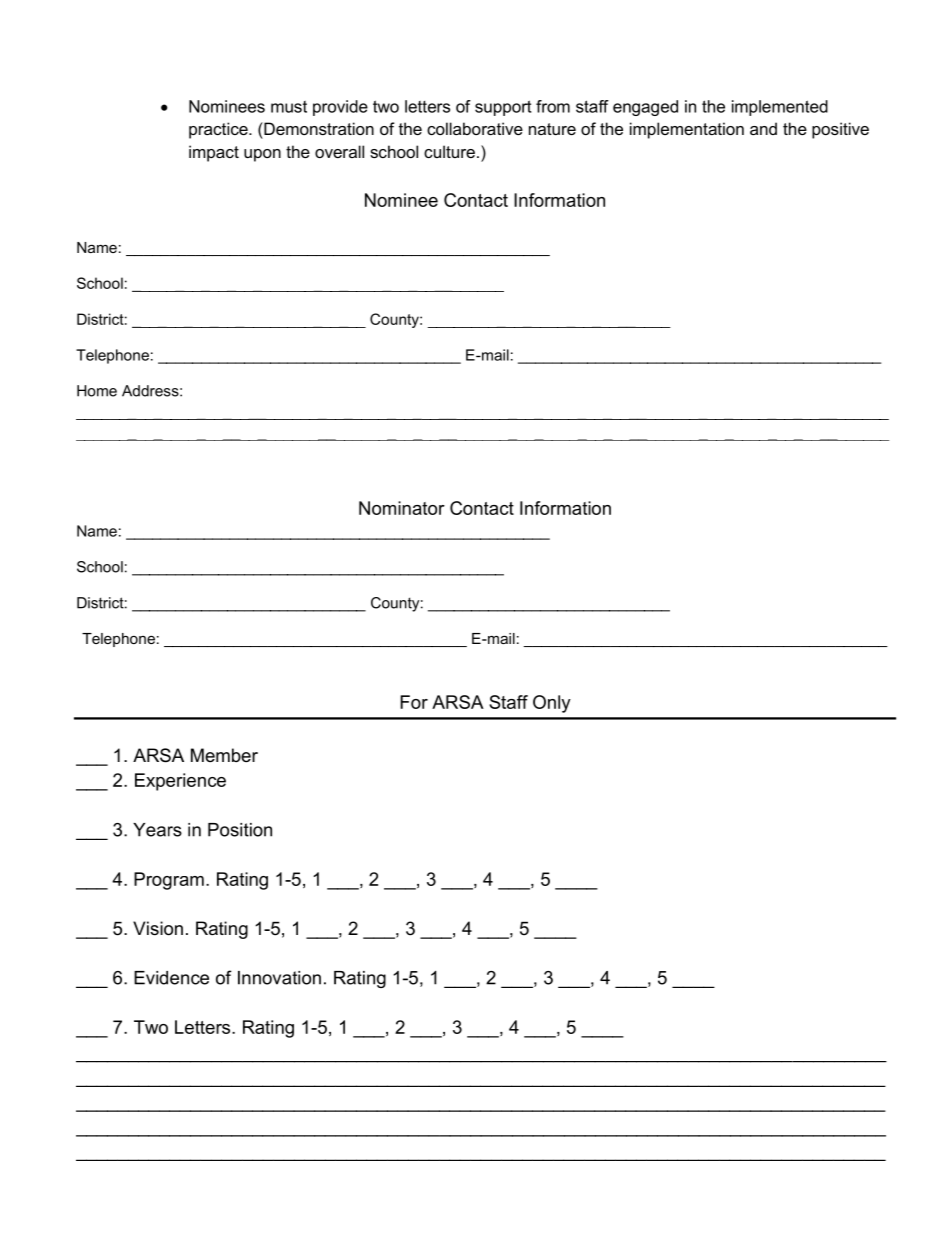 Image resolution: width=952 pixels, height=1233 pixels. I want to click on Vision, so click(158, 928).
